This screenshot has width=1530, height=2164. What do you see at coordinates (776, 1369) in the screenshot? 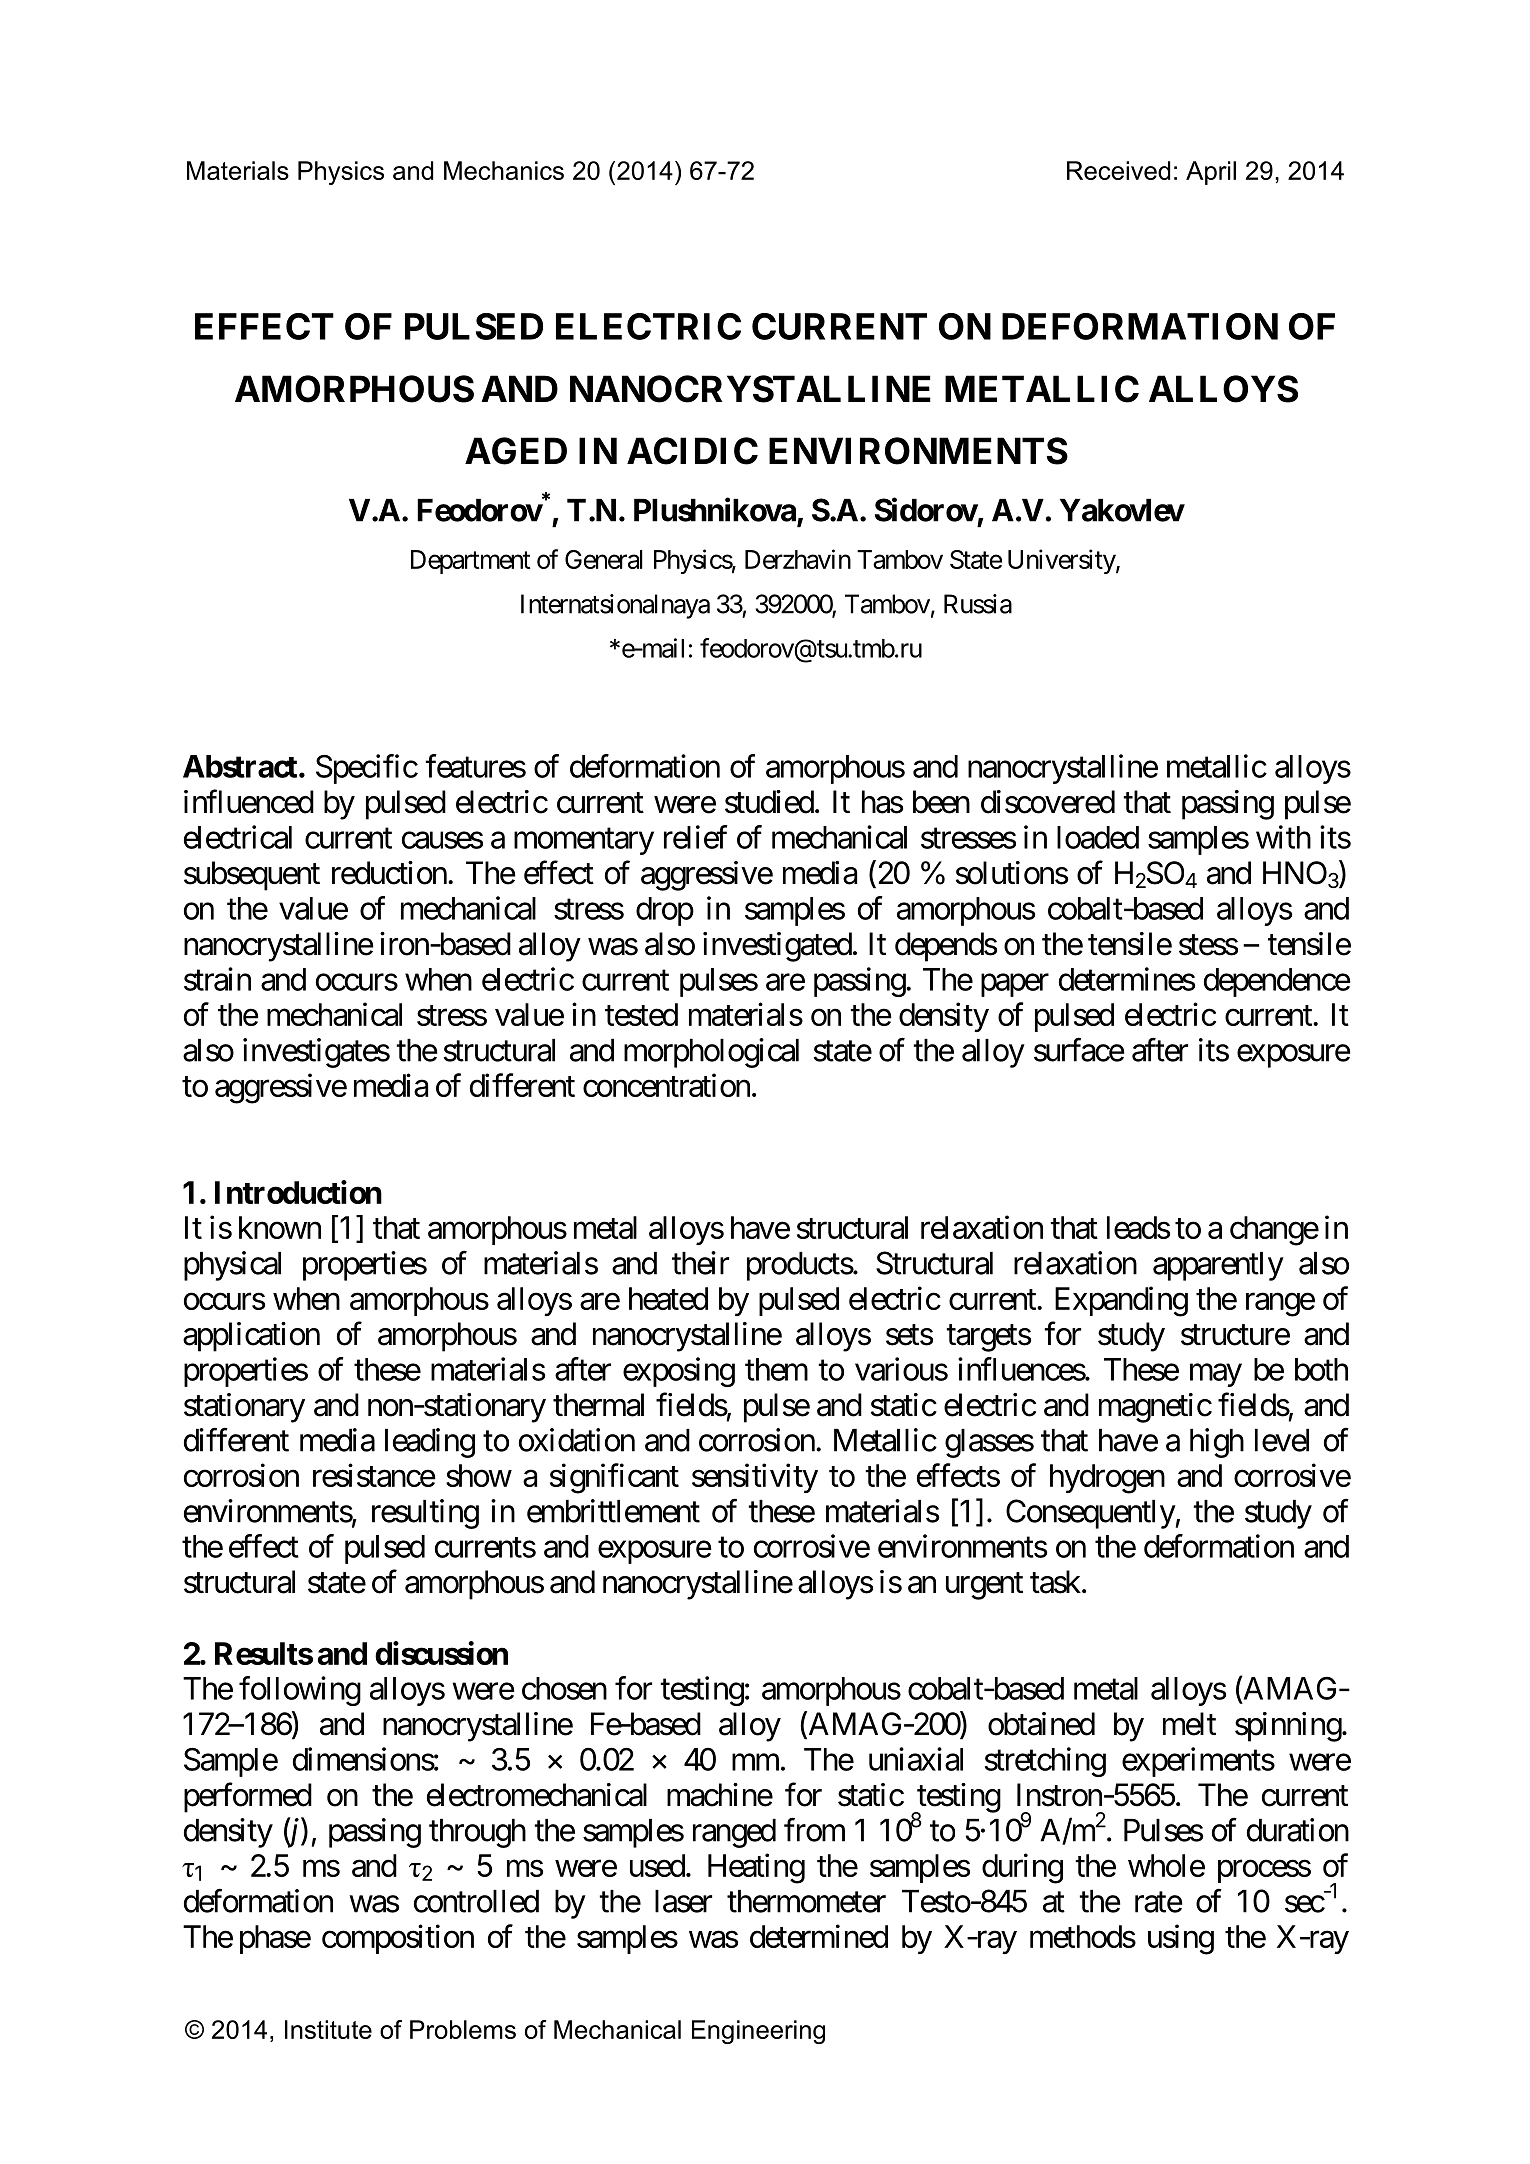
I see `them` at bounding box center [776, 1369].
